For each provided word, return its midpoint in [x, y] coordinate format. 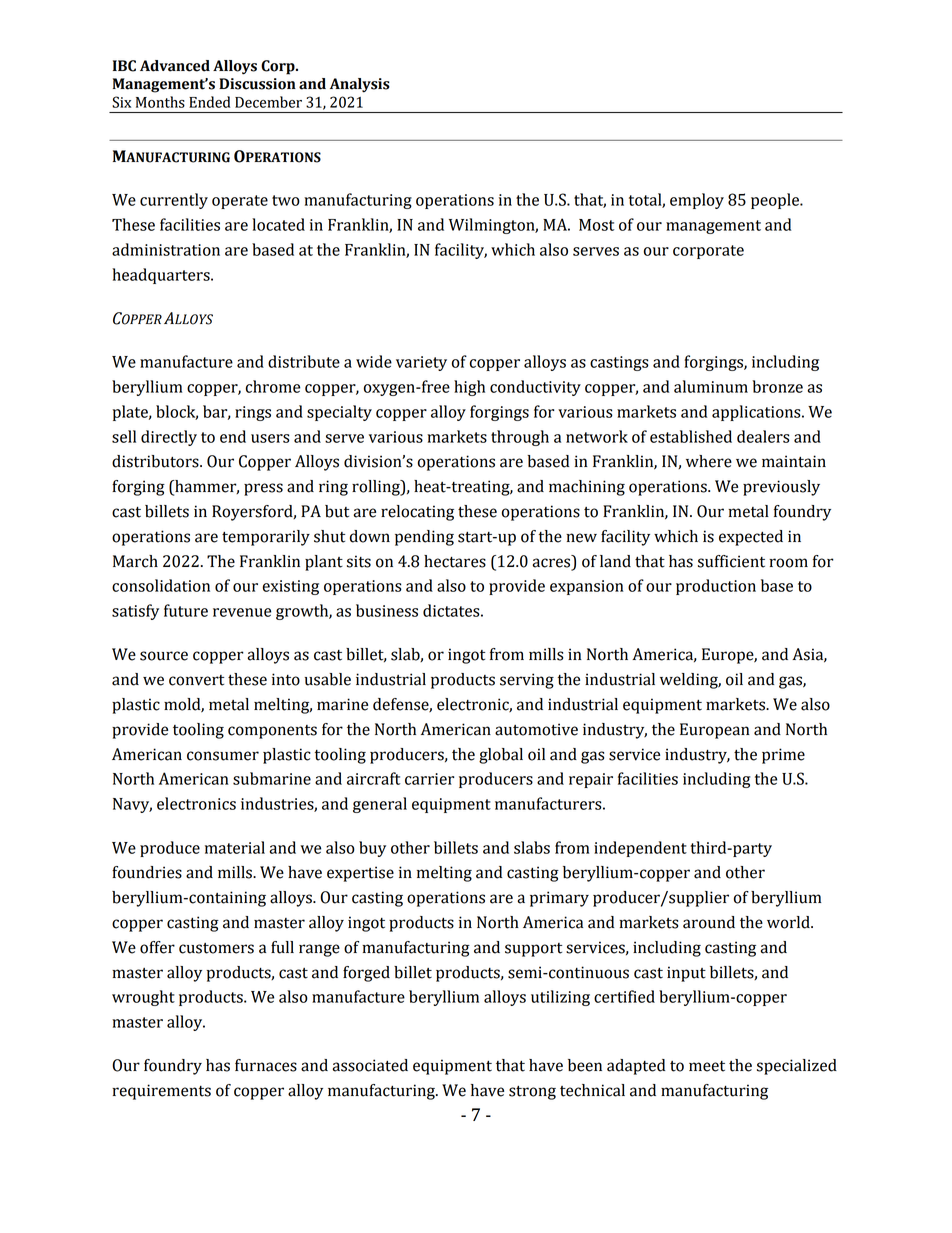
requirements [161, 1092]
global [501, 756]
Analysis [360, 85]
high [469, 388]
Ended [209, 102]
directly [169, 438]
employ [697, 201]
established [691, 436]
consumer [223, 756]
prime [783, 756]
